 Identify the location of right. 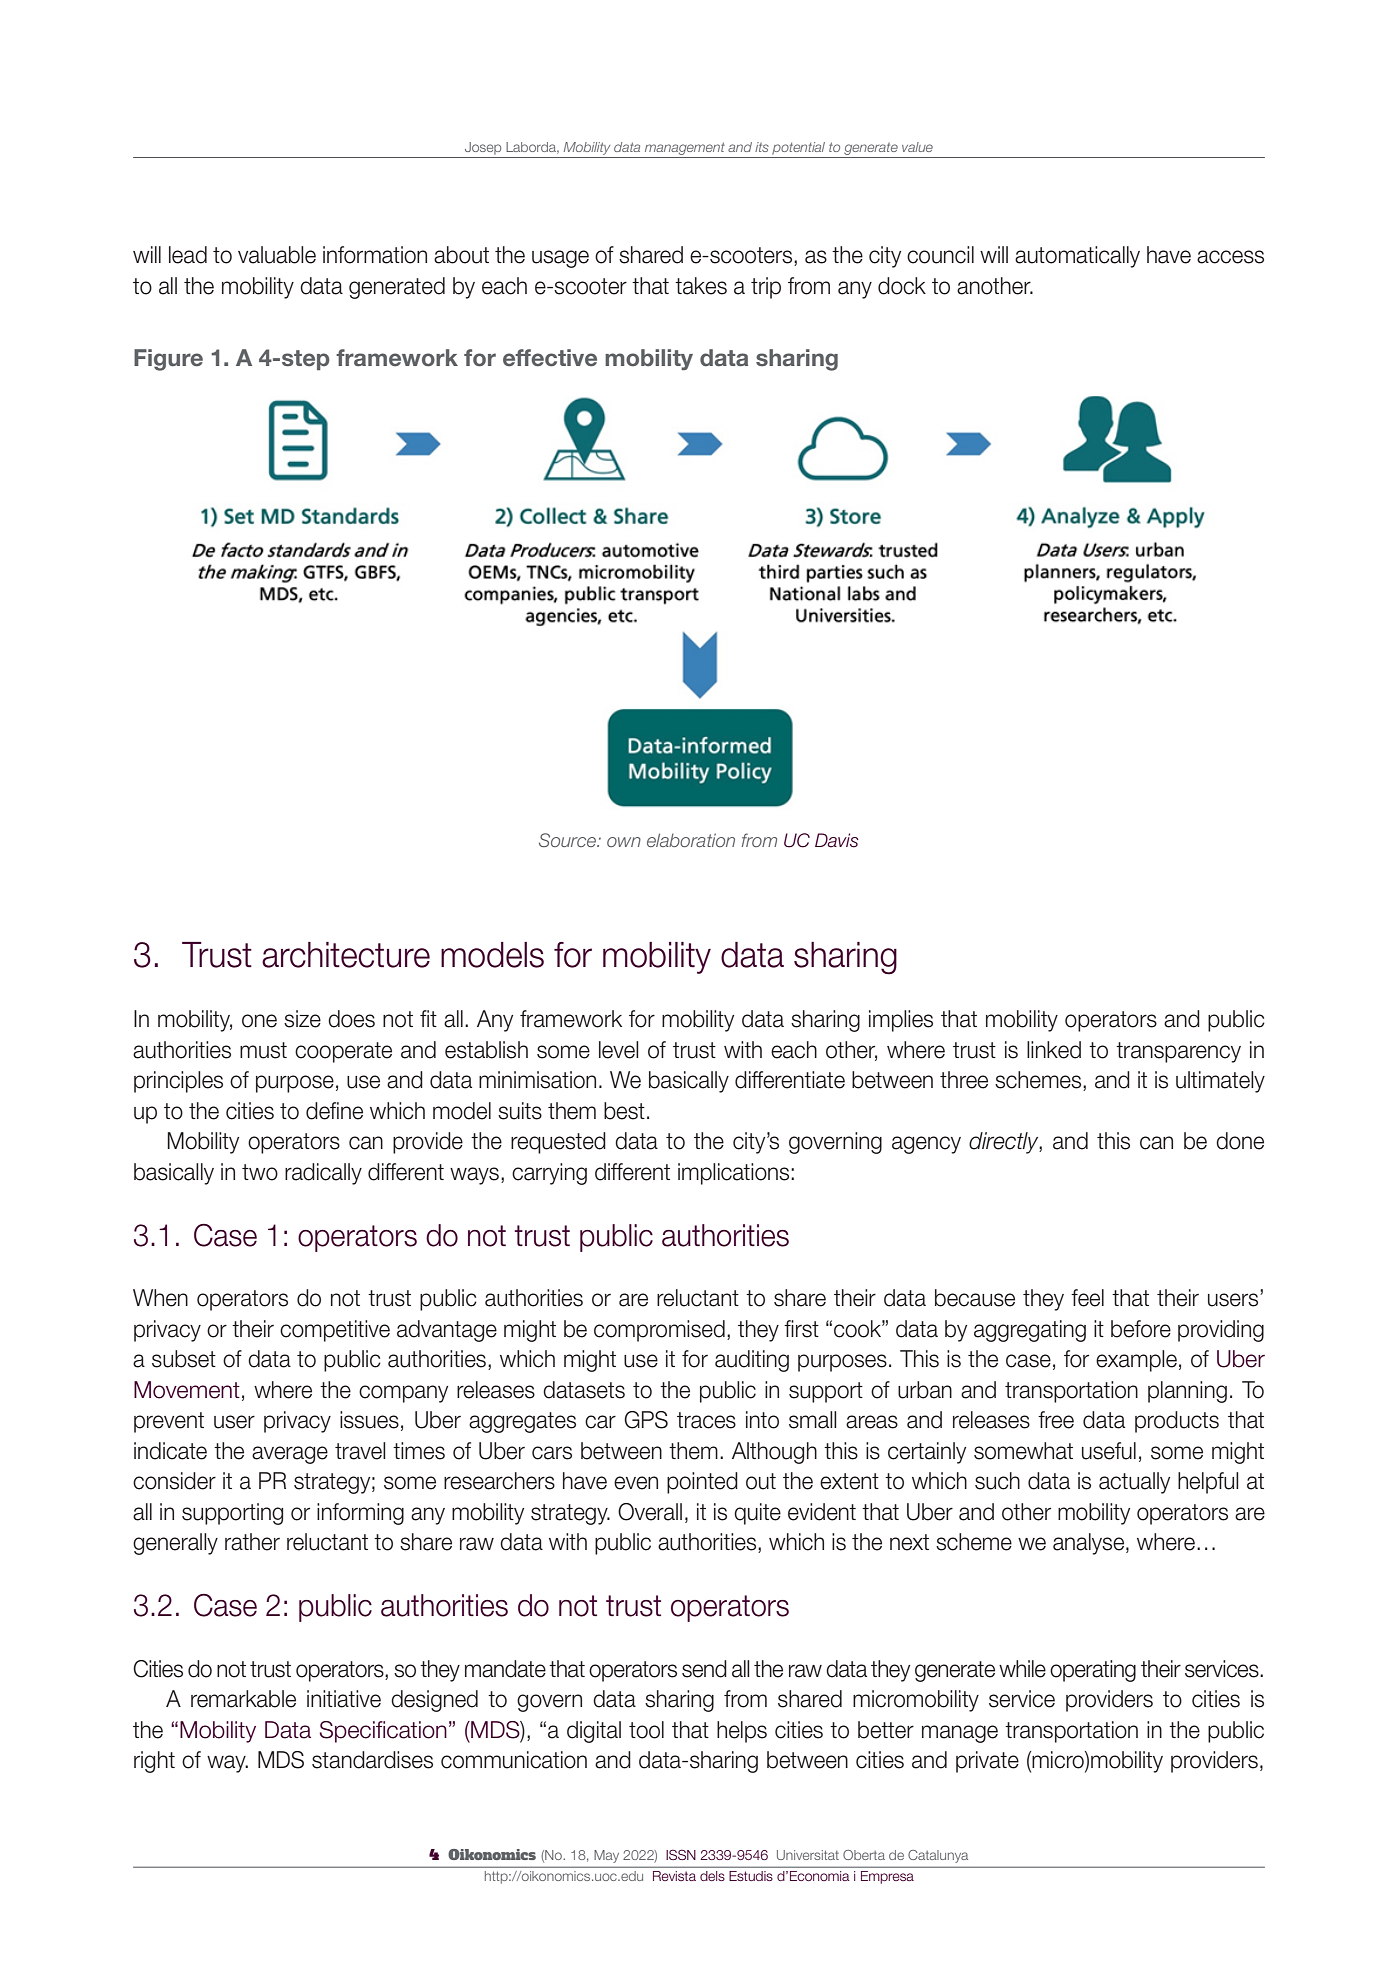
(154, 1762).
